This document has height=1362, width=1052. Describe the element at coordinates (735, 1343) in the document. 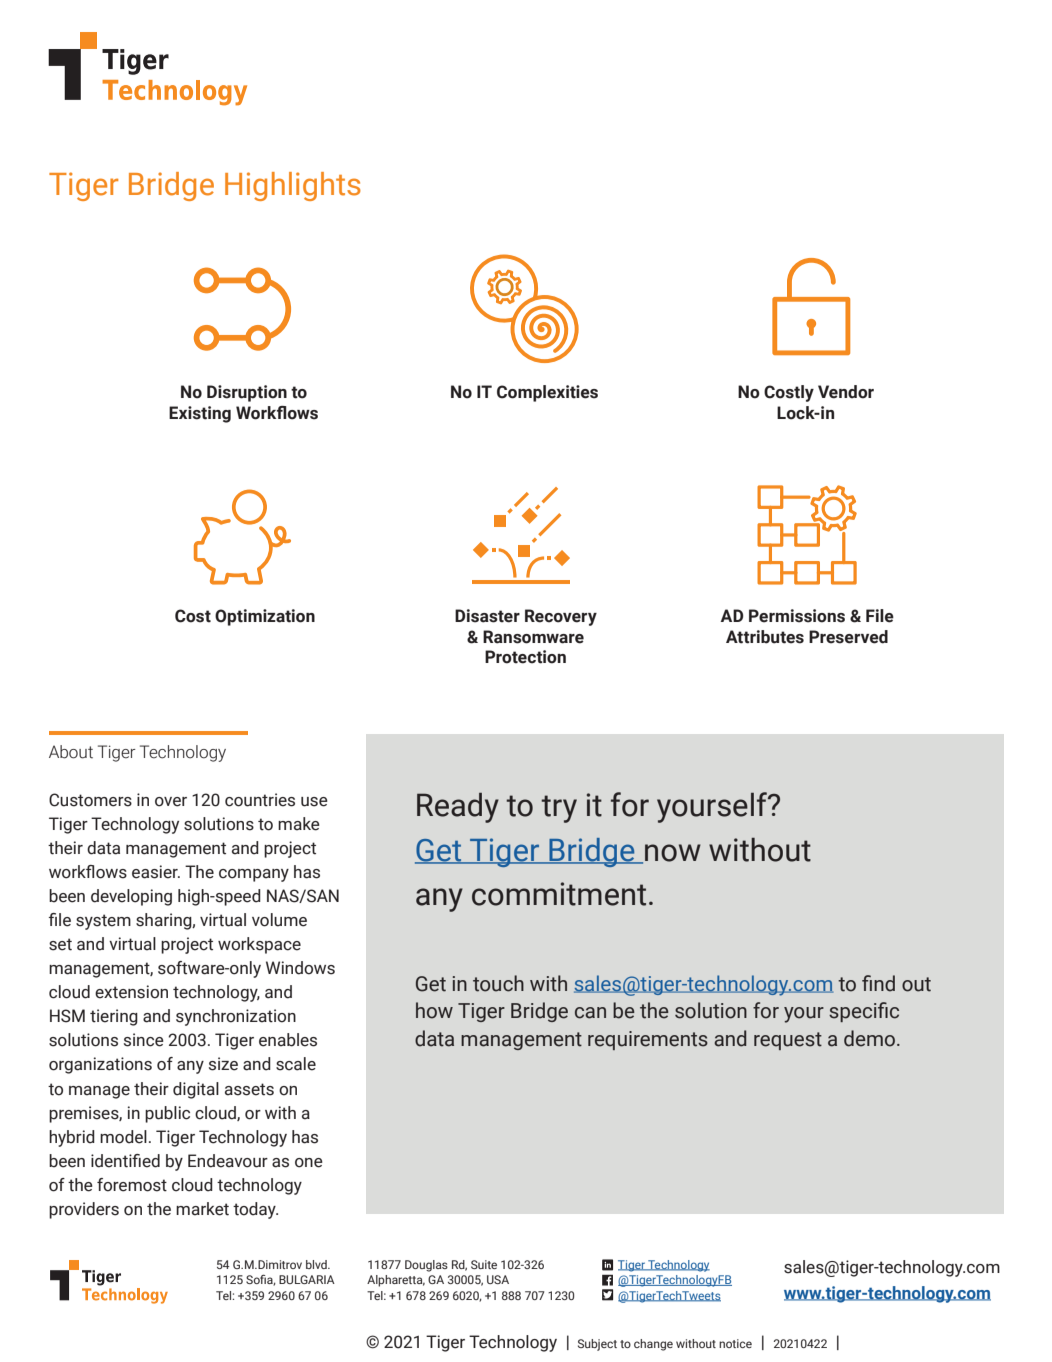

I see `notice` at that location.
